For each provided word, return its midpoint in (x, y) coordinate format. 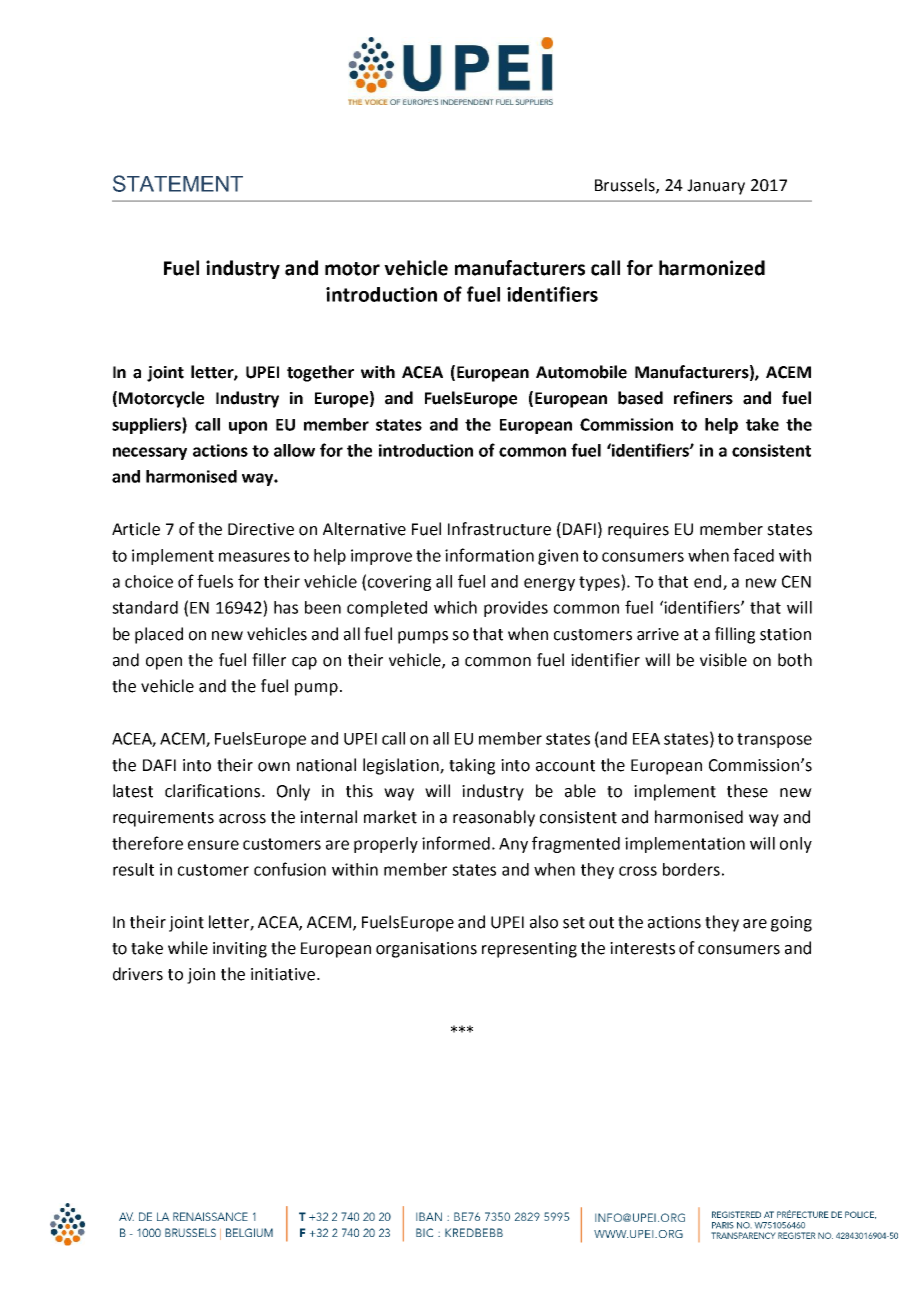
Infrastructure (499, 529)
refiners (703, 398)
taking (472, 766)
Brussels (626, 185)
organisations (426, 950)
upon (248, 427)
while (188, 948)
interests (642, 948)
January (716, 187)
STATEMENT (178, 183)
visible (723, 660)
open (164, 663)
